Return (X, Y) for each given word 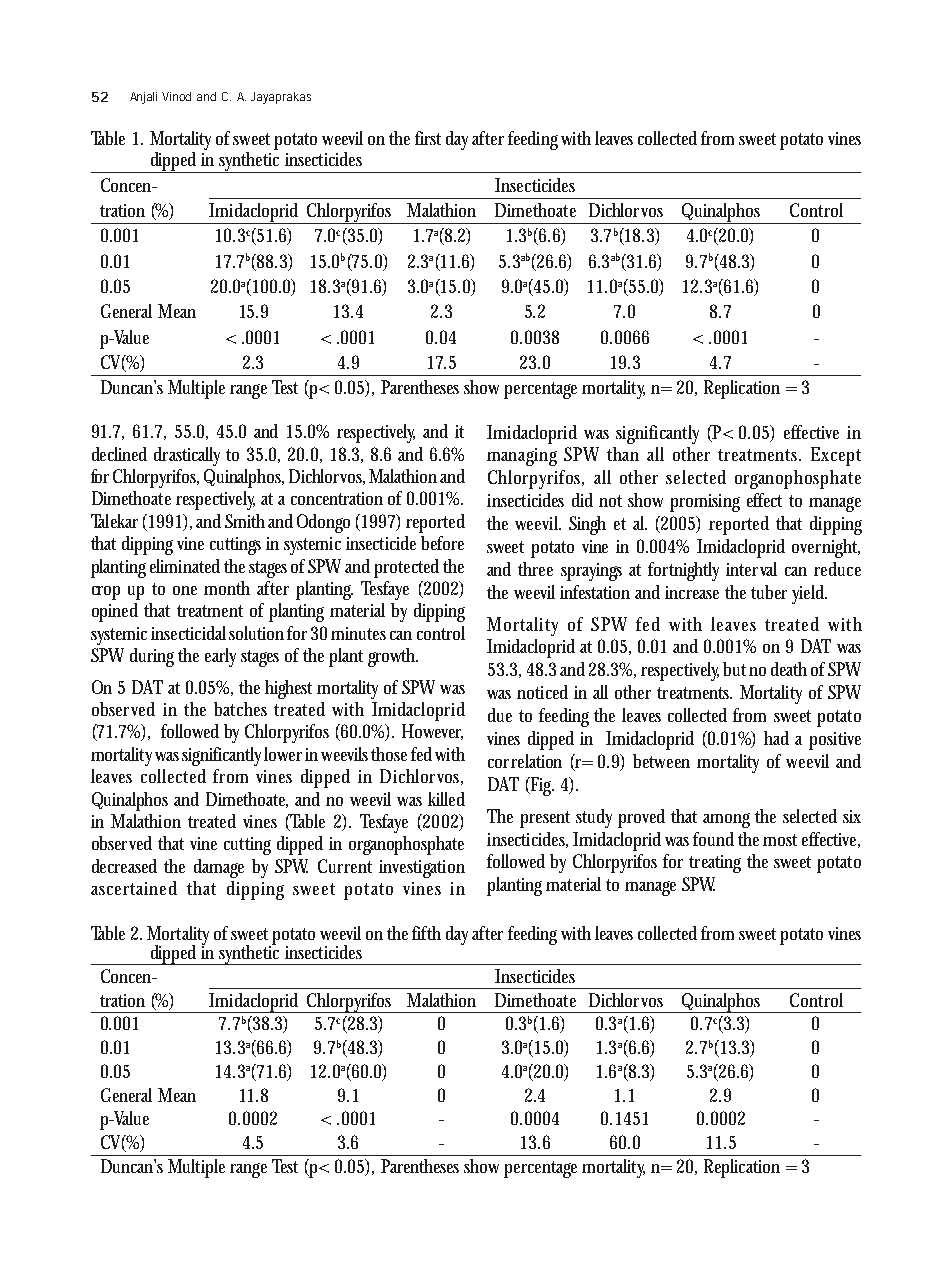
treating (715, 864)
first (428, 138)
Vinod (176, 96)
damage (219, 868)
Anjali (143, 98)
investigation (422, 869)
